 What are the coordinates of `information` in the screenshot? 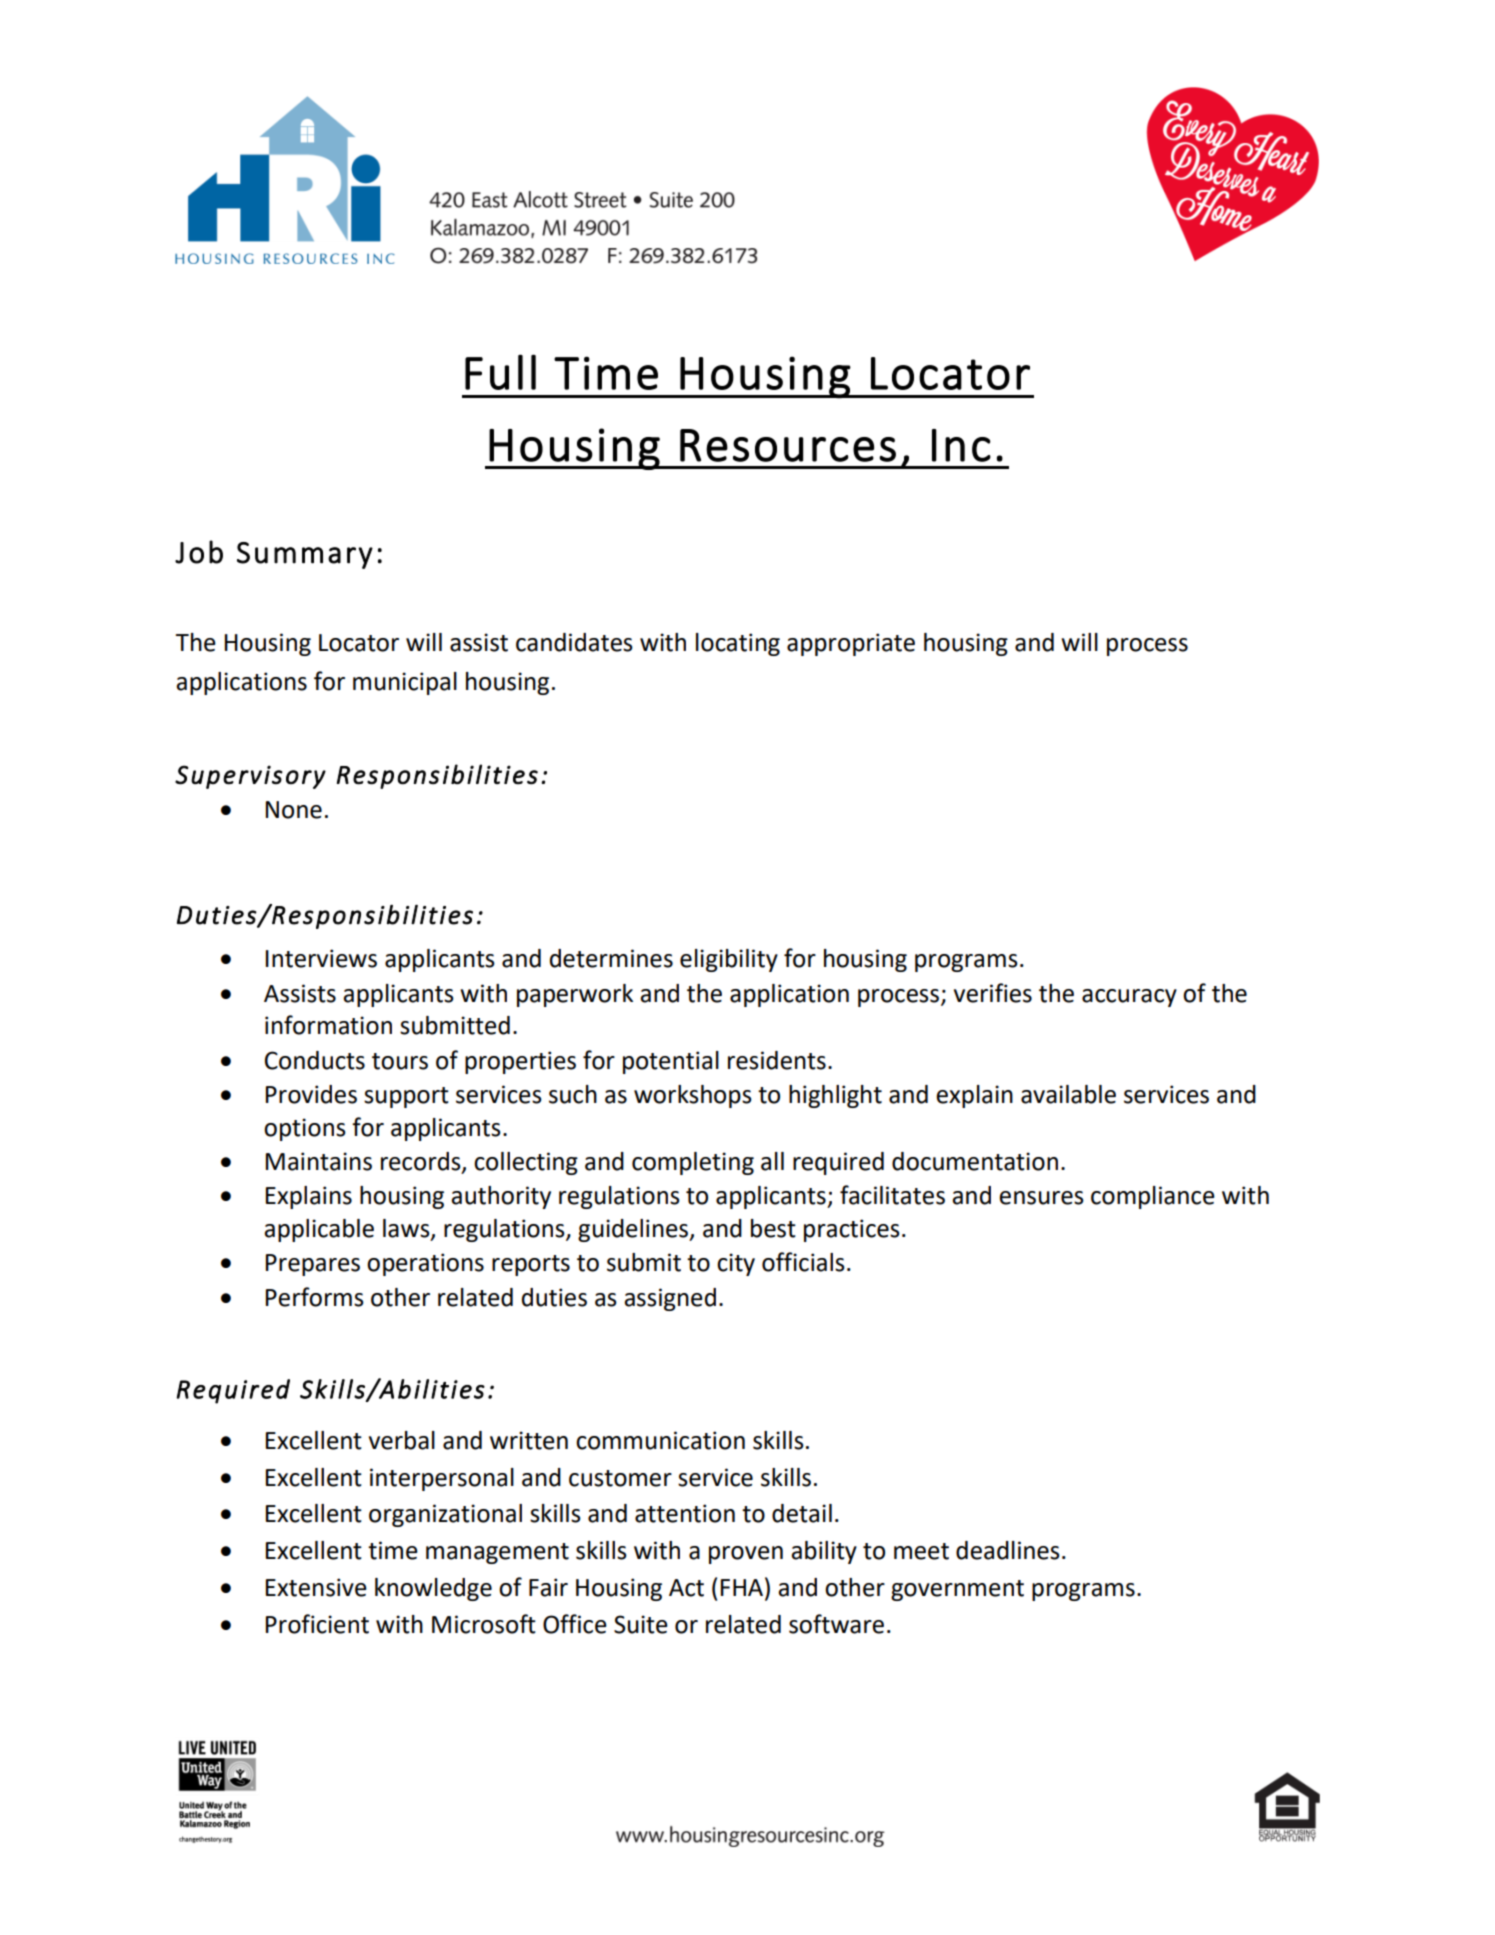 It's located at (328, 1025).
